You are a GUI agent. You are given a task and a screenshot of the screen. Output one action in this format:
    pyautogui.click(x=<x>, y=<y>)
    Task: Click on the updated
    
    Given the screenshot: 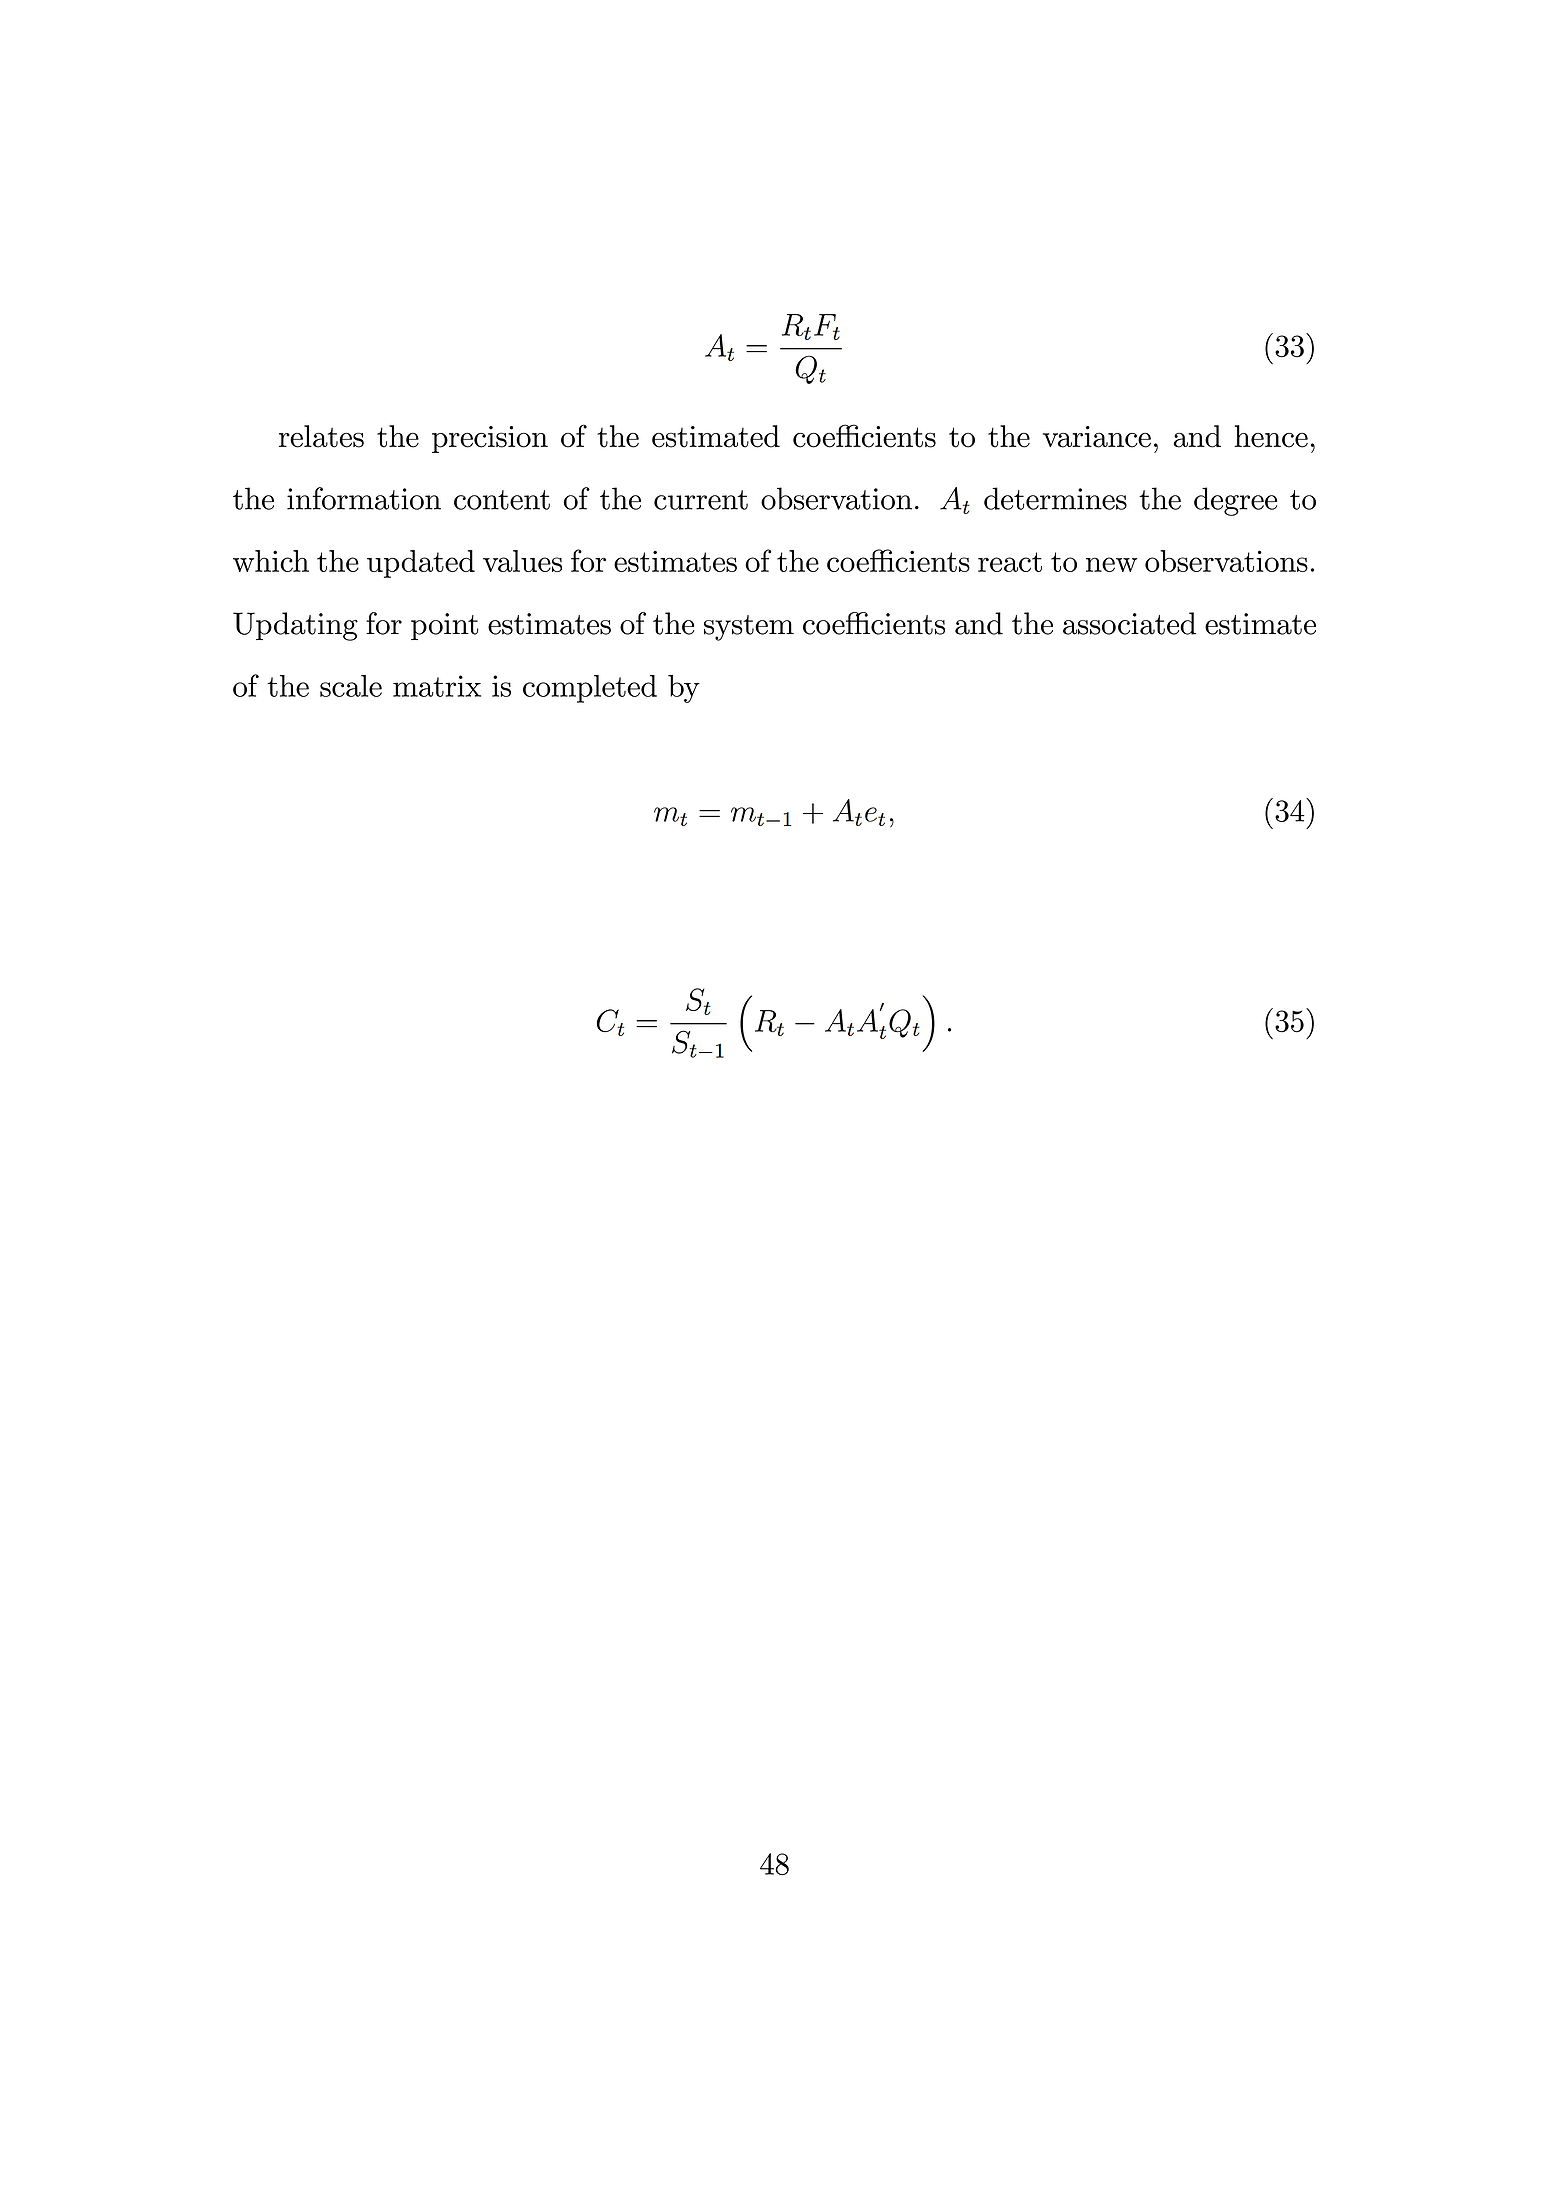 What is the action you would take?
    pyautogui.click(x=421, y=564)
